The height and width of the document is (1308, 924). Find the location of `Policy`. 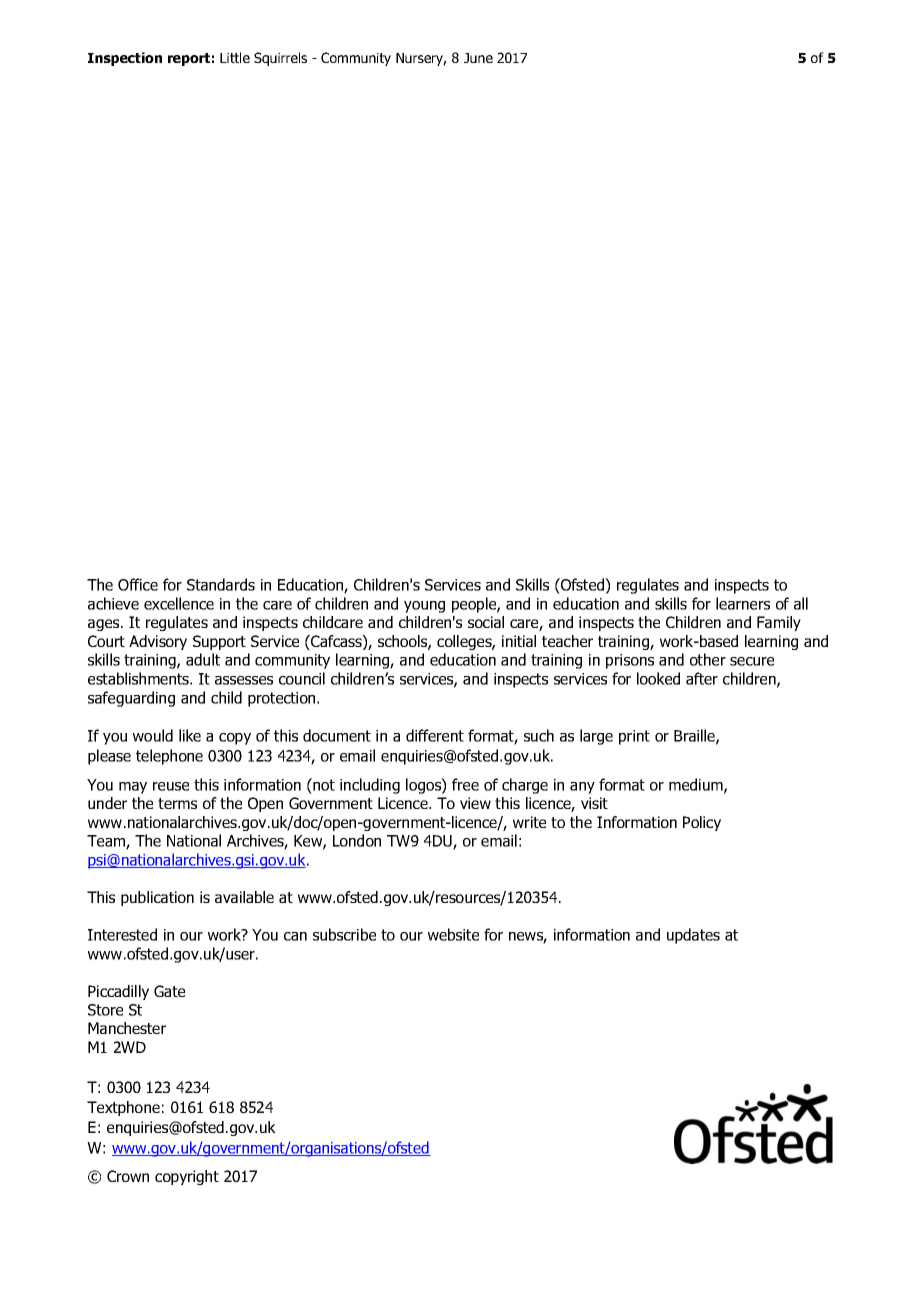

Policy is located at coordinates (702, 823).
